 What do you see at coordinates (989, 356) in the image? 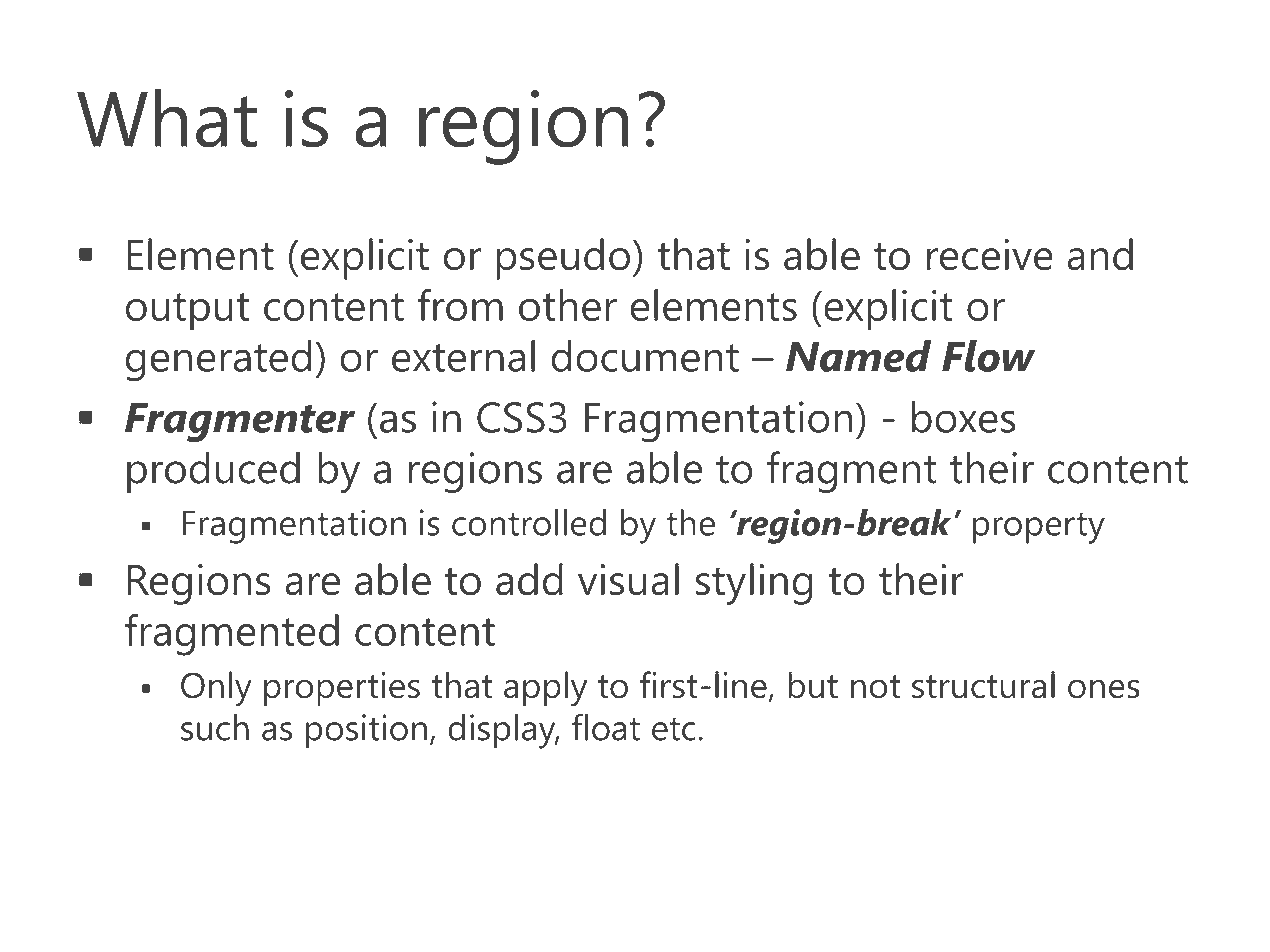
I see `Flow` at bounding box center [989, 356].
